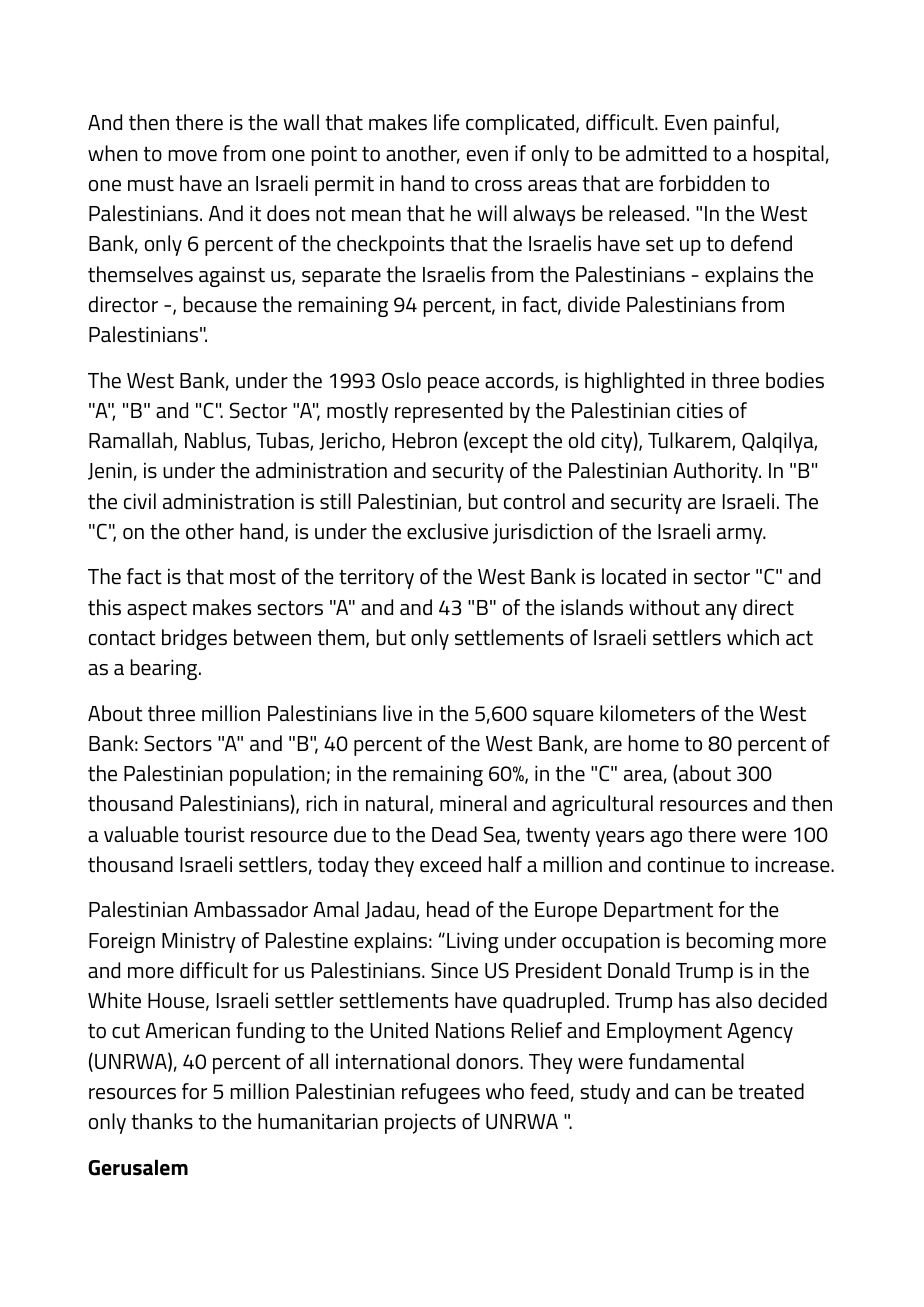 Image resolution: width=924 pixels, height=1307 pixels. I want to click on life, so click(447, 122).
